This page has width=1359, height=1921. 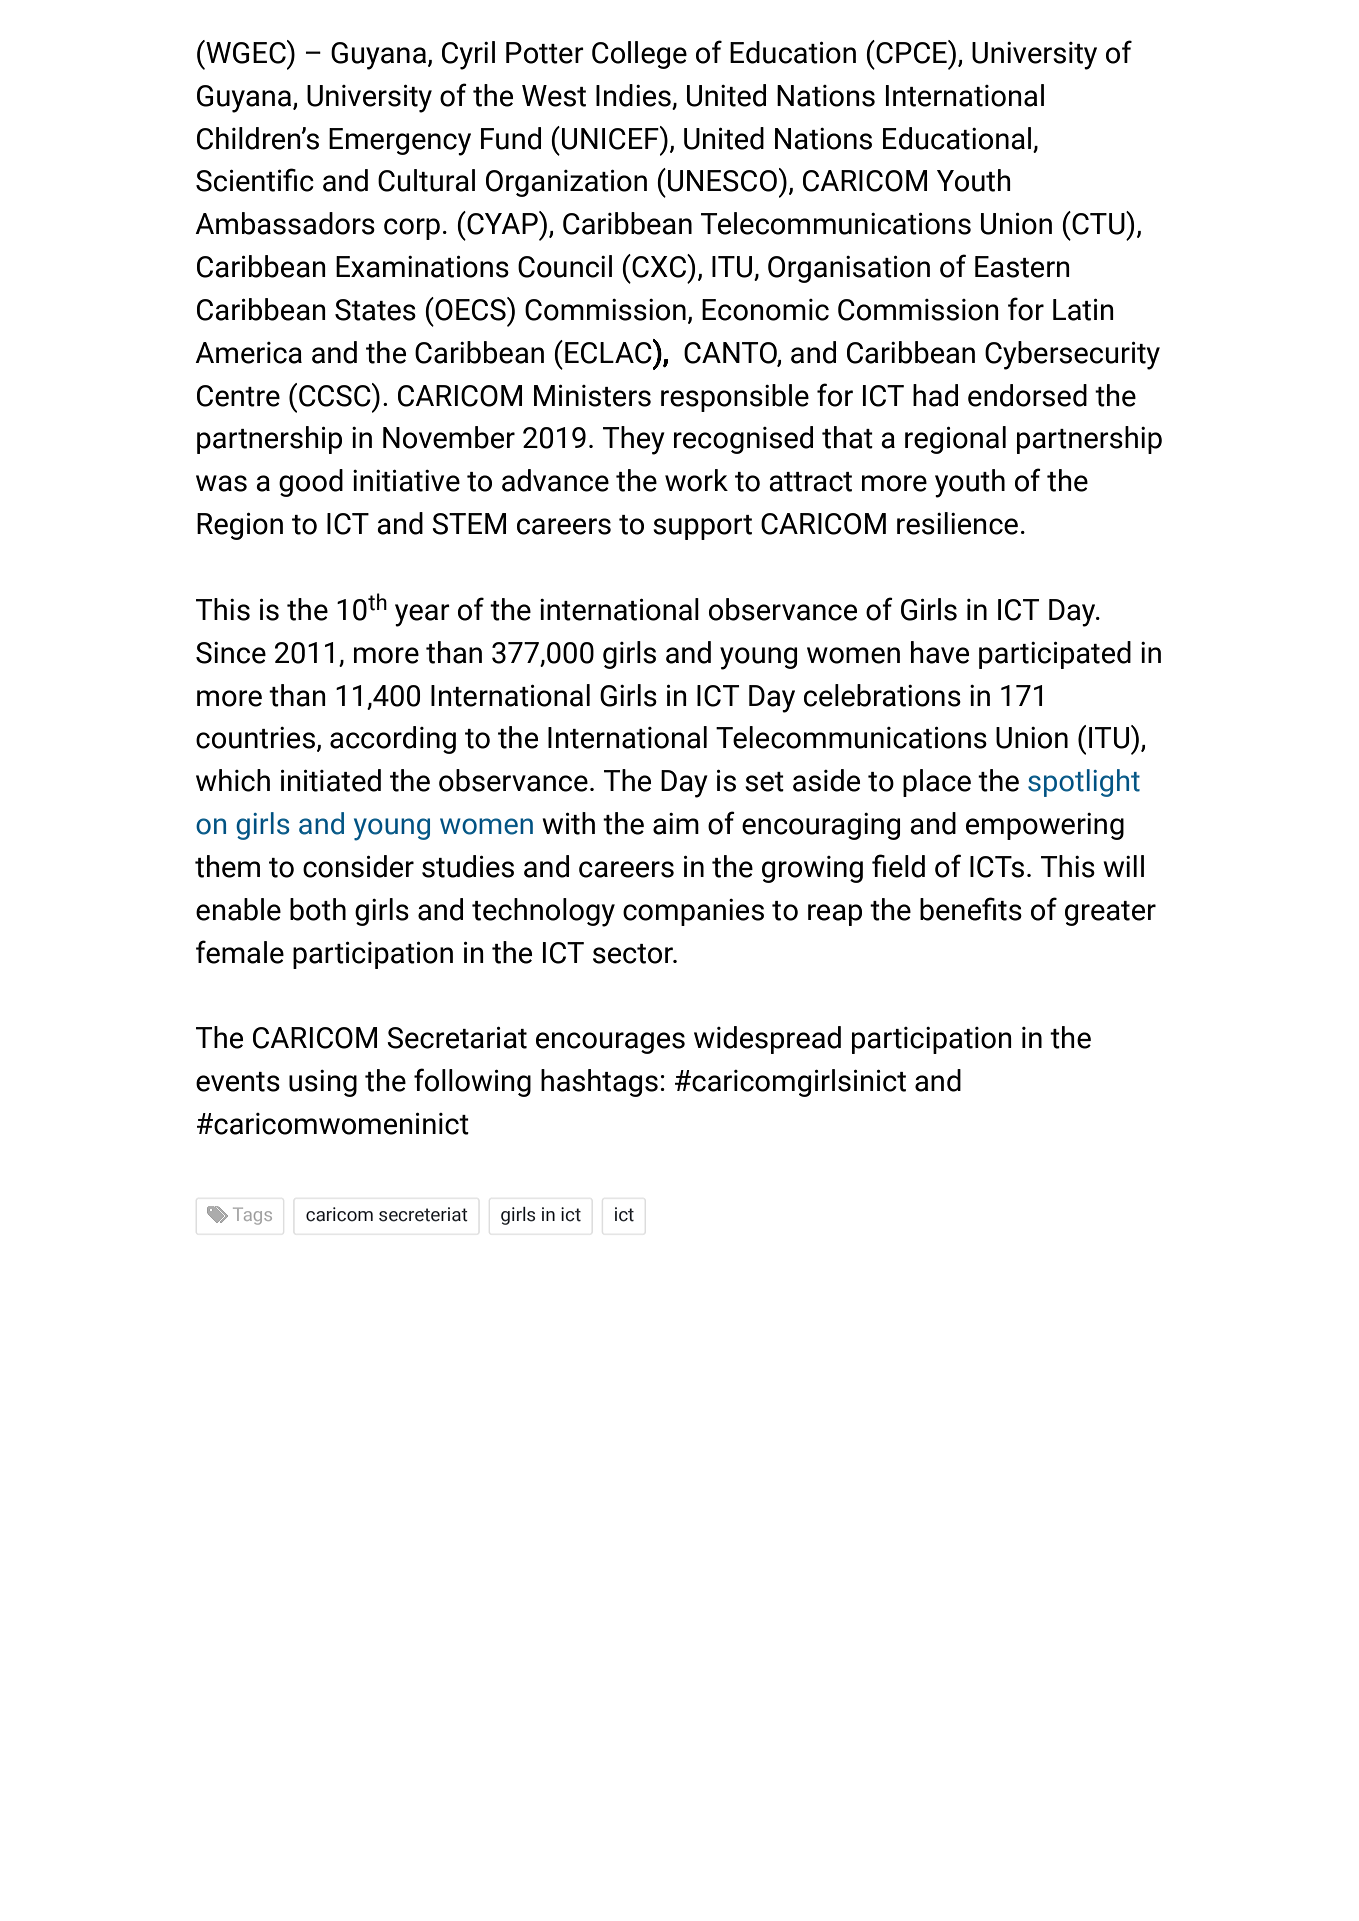 What do you see at coordinates (633, 95) in the page?
I see `Indies` at bounding box center [633, 95].
